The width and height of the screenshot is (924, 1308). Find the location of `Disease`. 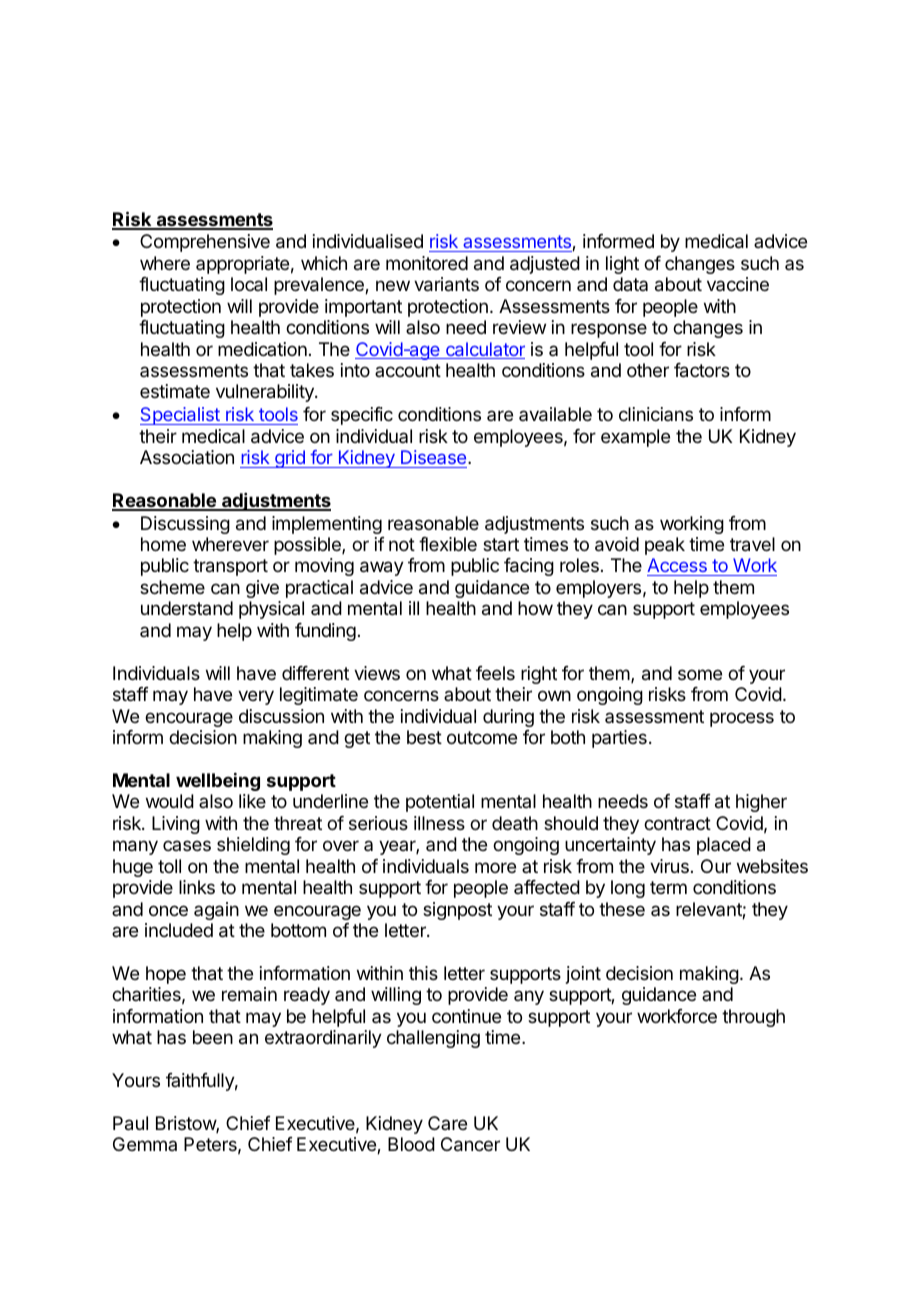

Disease is located at coordinates (435, 457).
